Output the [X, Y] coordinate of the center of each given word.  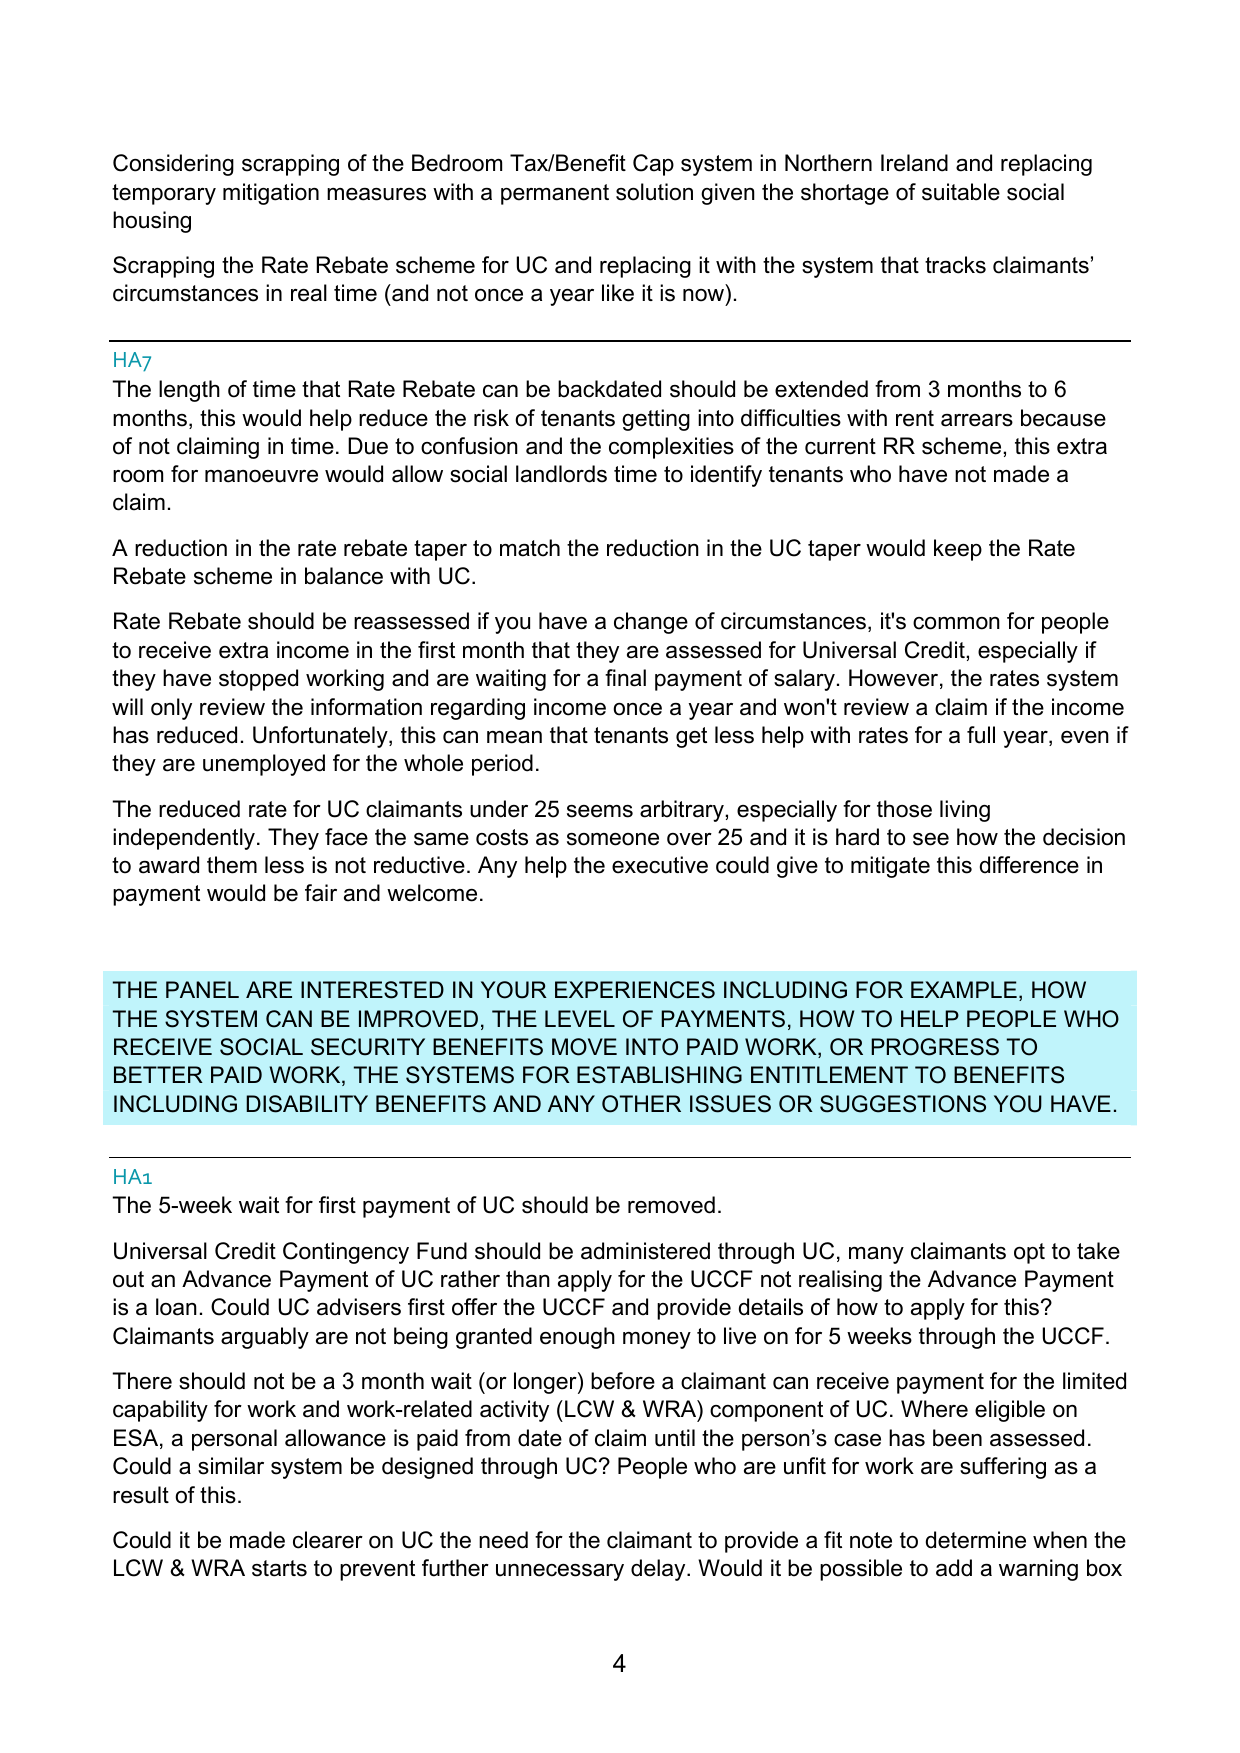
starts [279, 1568]
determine [976, 1540]
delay [659, 1570]
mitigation [271, 194]
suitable [961, 192]
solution [654, 192]
